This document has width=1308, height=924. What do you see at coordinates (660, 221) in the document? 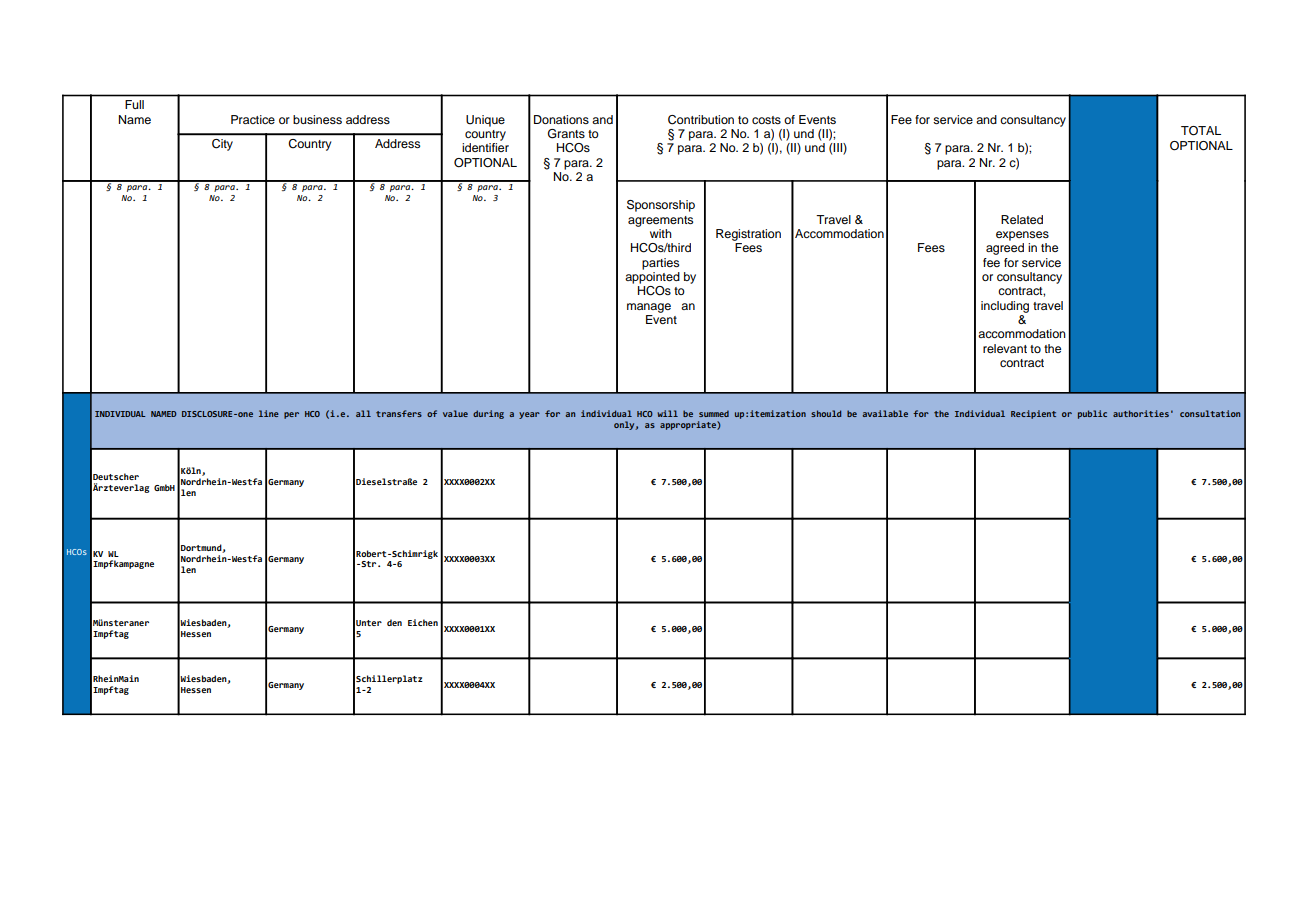
I see `agreements` at bounding box center [660, 221].
